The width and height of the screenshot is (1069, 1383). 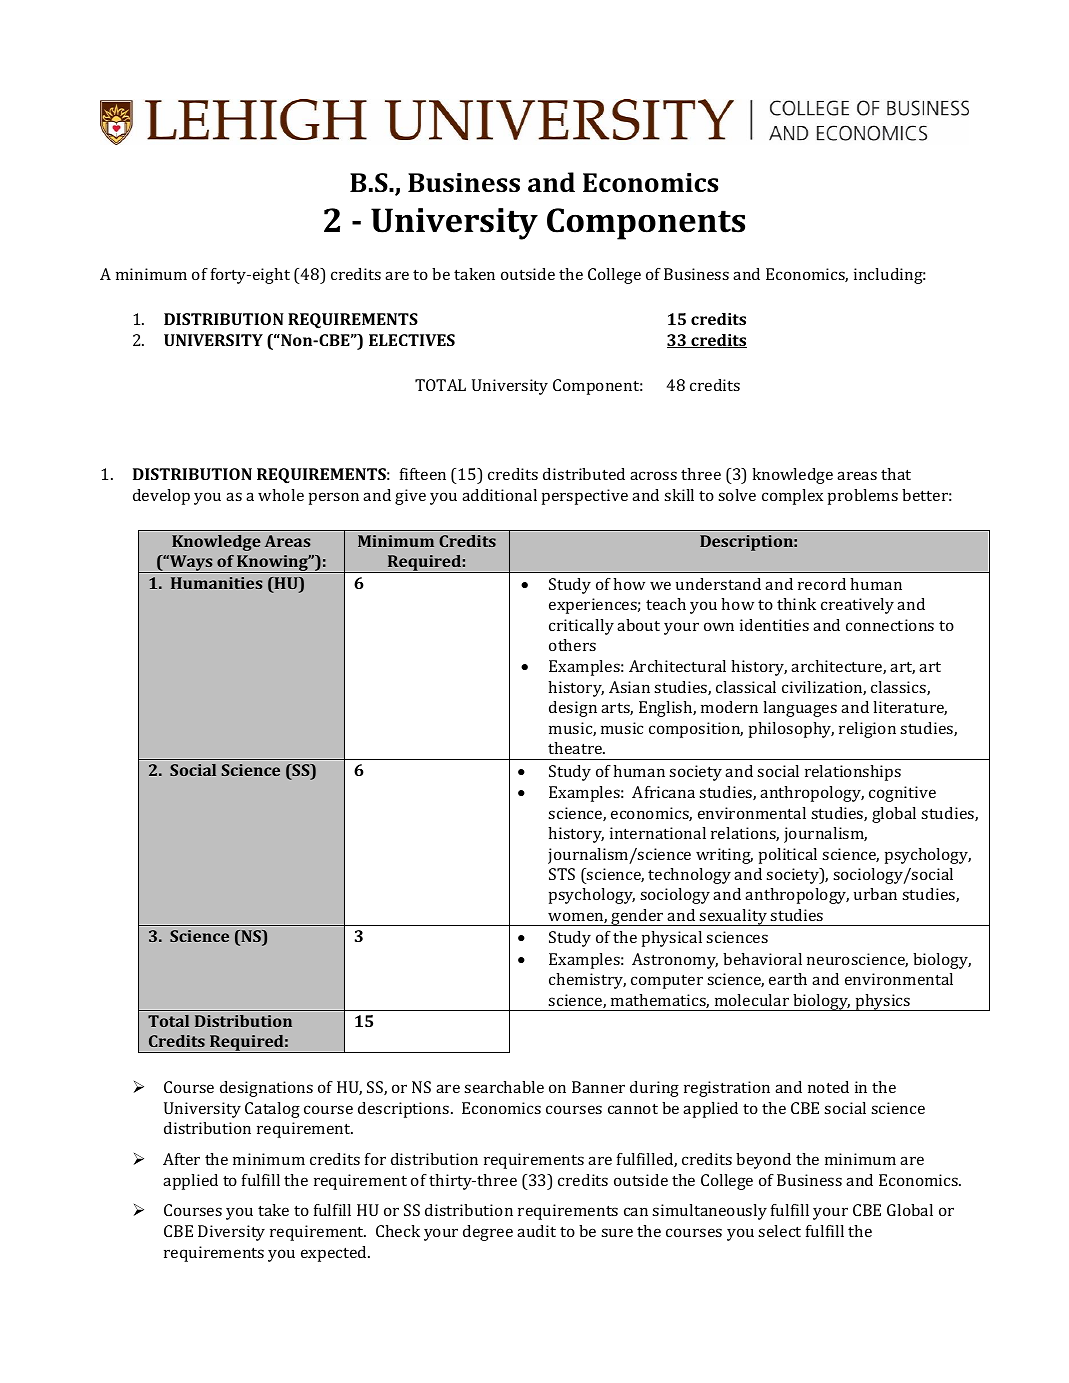 What do you see at coordinates (902, 794) in the screenshot?
I see `cognitive` at bounding box center [902, 794].
